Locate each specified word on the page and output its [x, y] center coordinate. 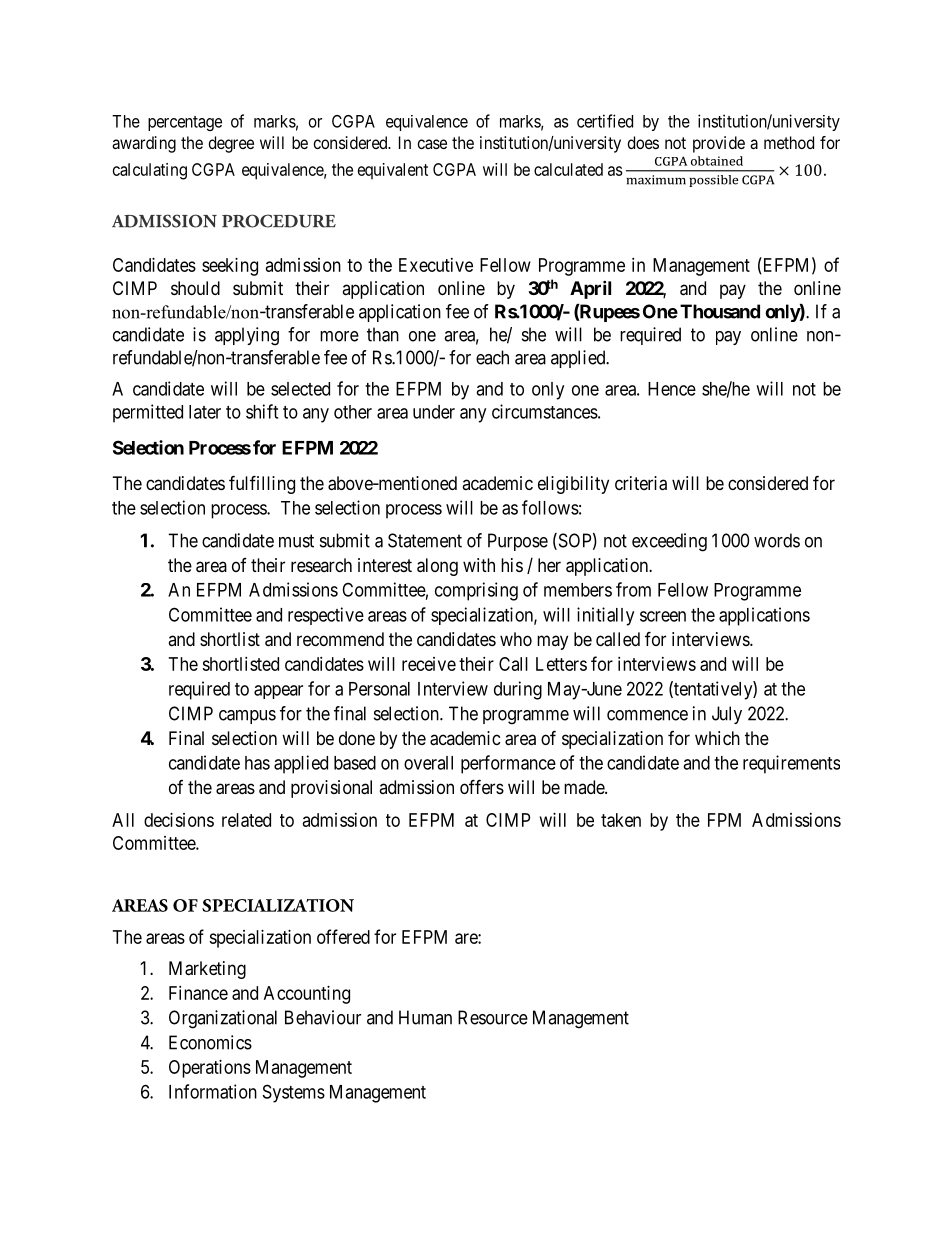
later [205, 412]
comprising [476, 591]
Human [425, 1017]
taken [621, 820]
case [432, 144]
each [492, 357]
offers [482, 786]
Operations [210, 1069]
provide [719, 144]
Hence [672, 389]
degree [231, 144]
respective [326, 616]
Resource [493, 1017]
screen [663, 616]
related [246, 820]
